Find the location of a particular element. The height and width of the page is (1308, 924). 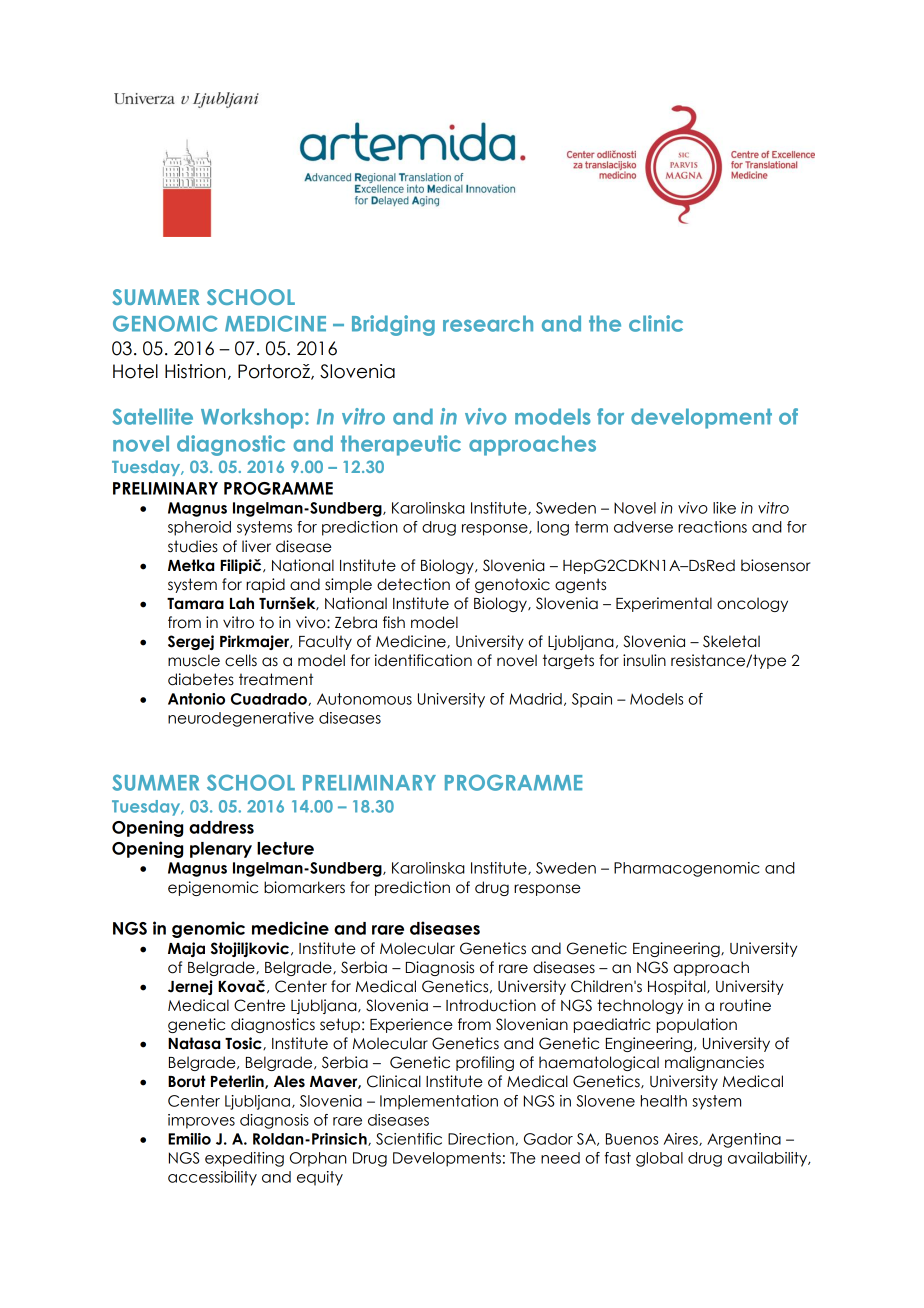

Spain is located at coordinates (592, 700).
